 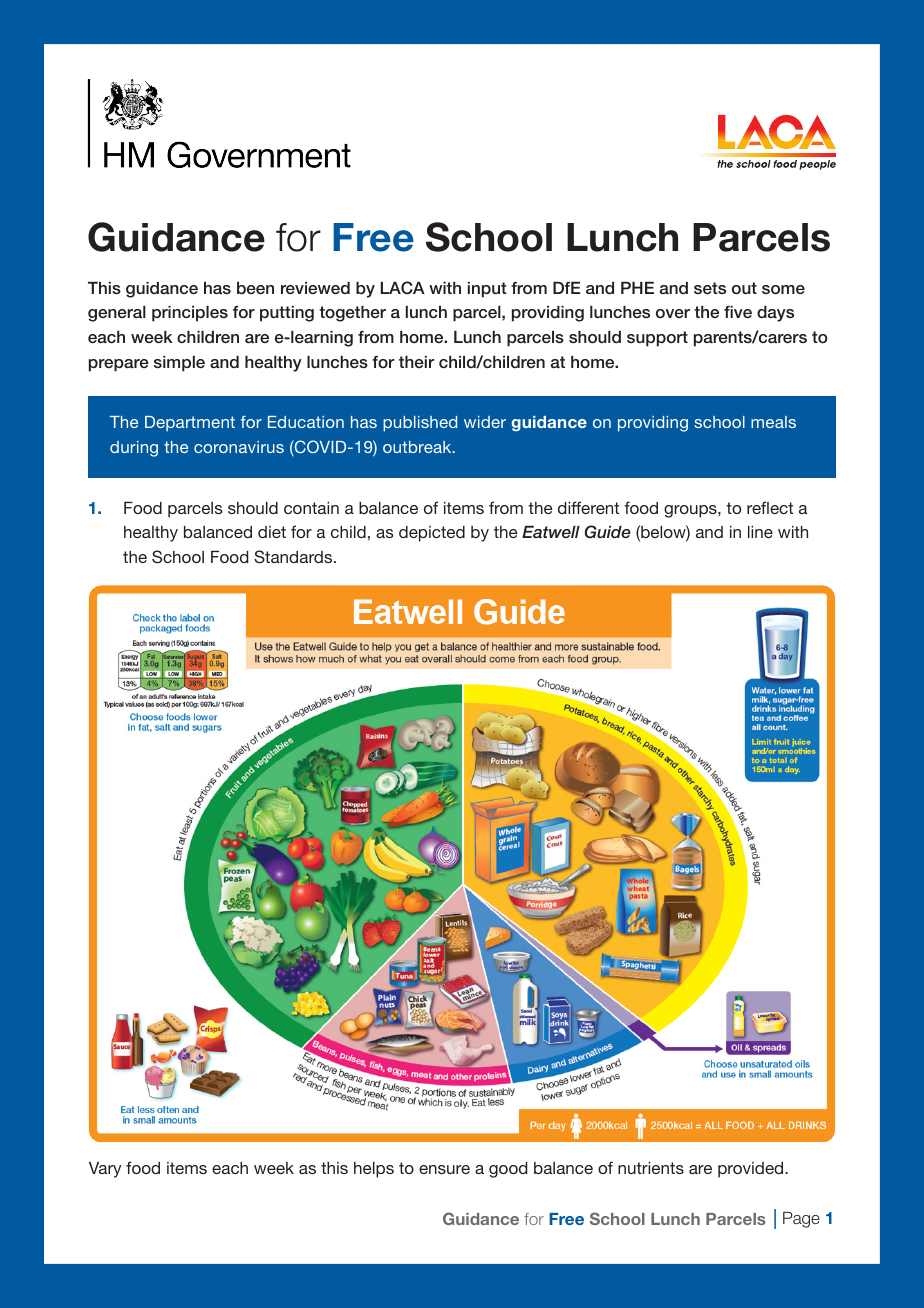 What do you see at coordinates (760, 532) in the image?
I see `line` at bounding box center [760, 532].
